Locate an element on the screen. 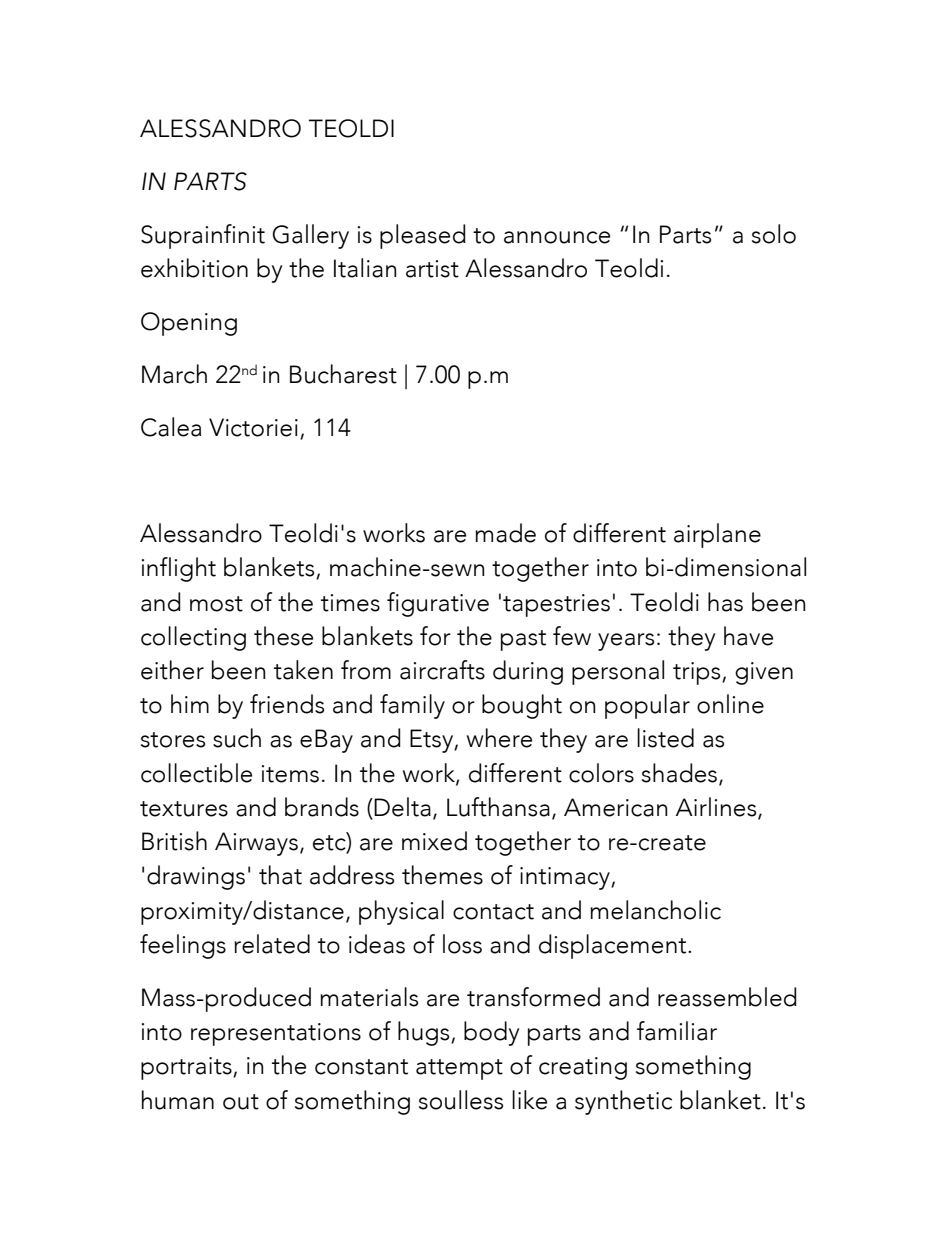  familiar is located at coordinates (677, 1031).
